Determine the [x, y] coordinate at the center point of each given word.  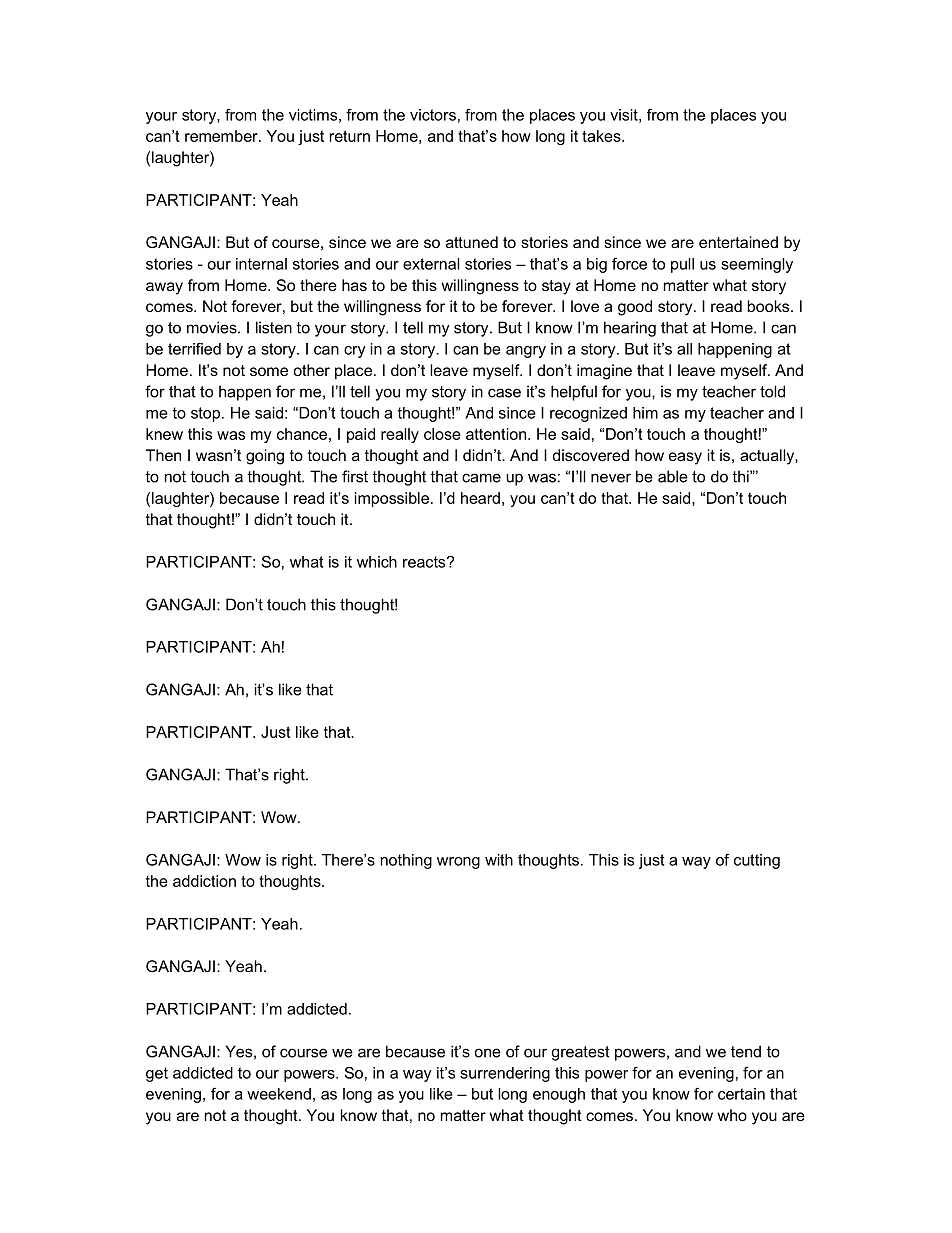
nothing [406, 861]
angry [526, 352]
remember [222, 136]
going [265, 457]
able [673, 476]
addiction [204, 881]
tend [746, 1051]
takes [602, 136]
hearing [630, 329]
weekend [279, 1094]
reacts [425, 562]
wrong [458, 863]
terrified [194, 348]
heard [480, 498]
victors [433, 115]
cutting [757, 861]
